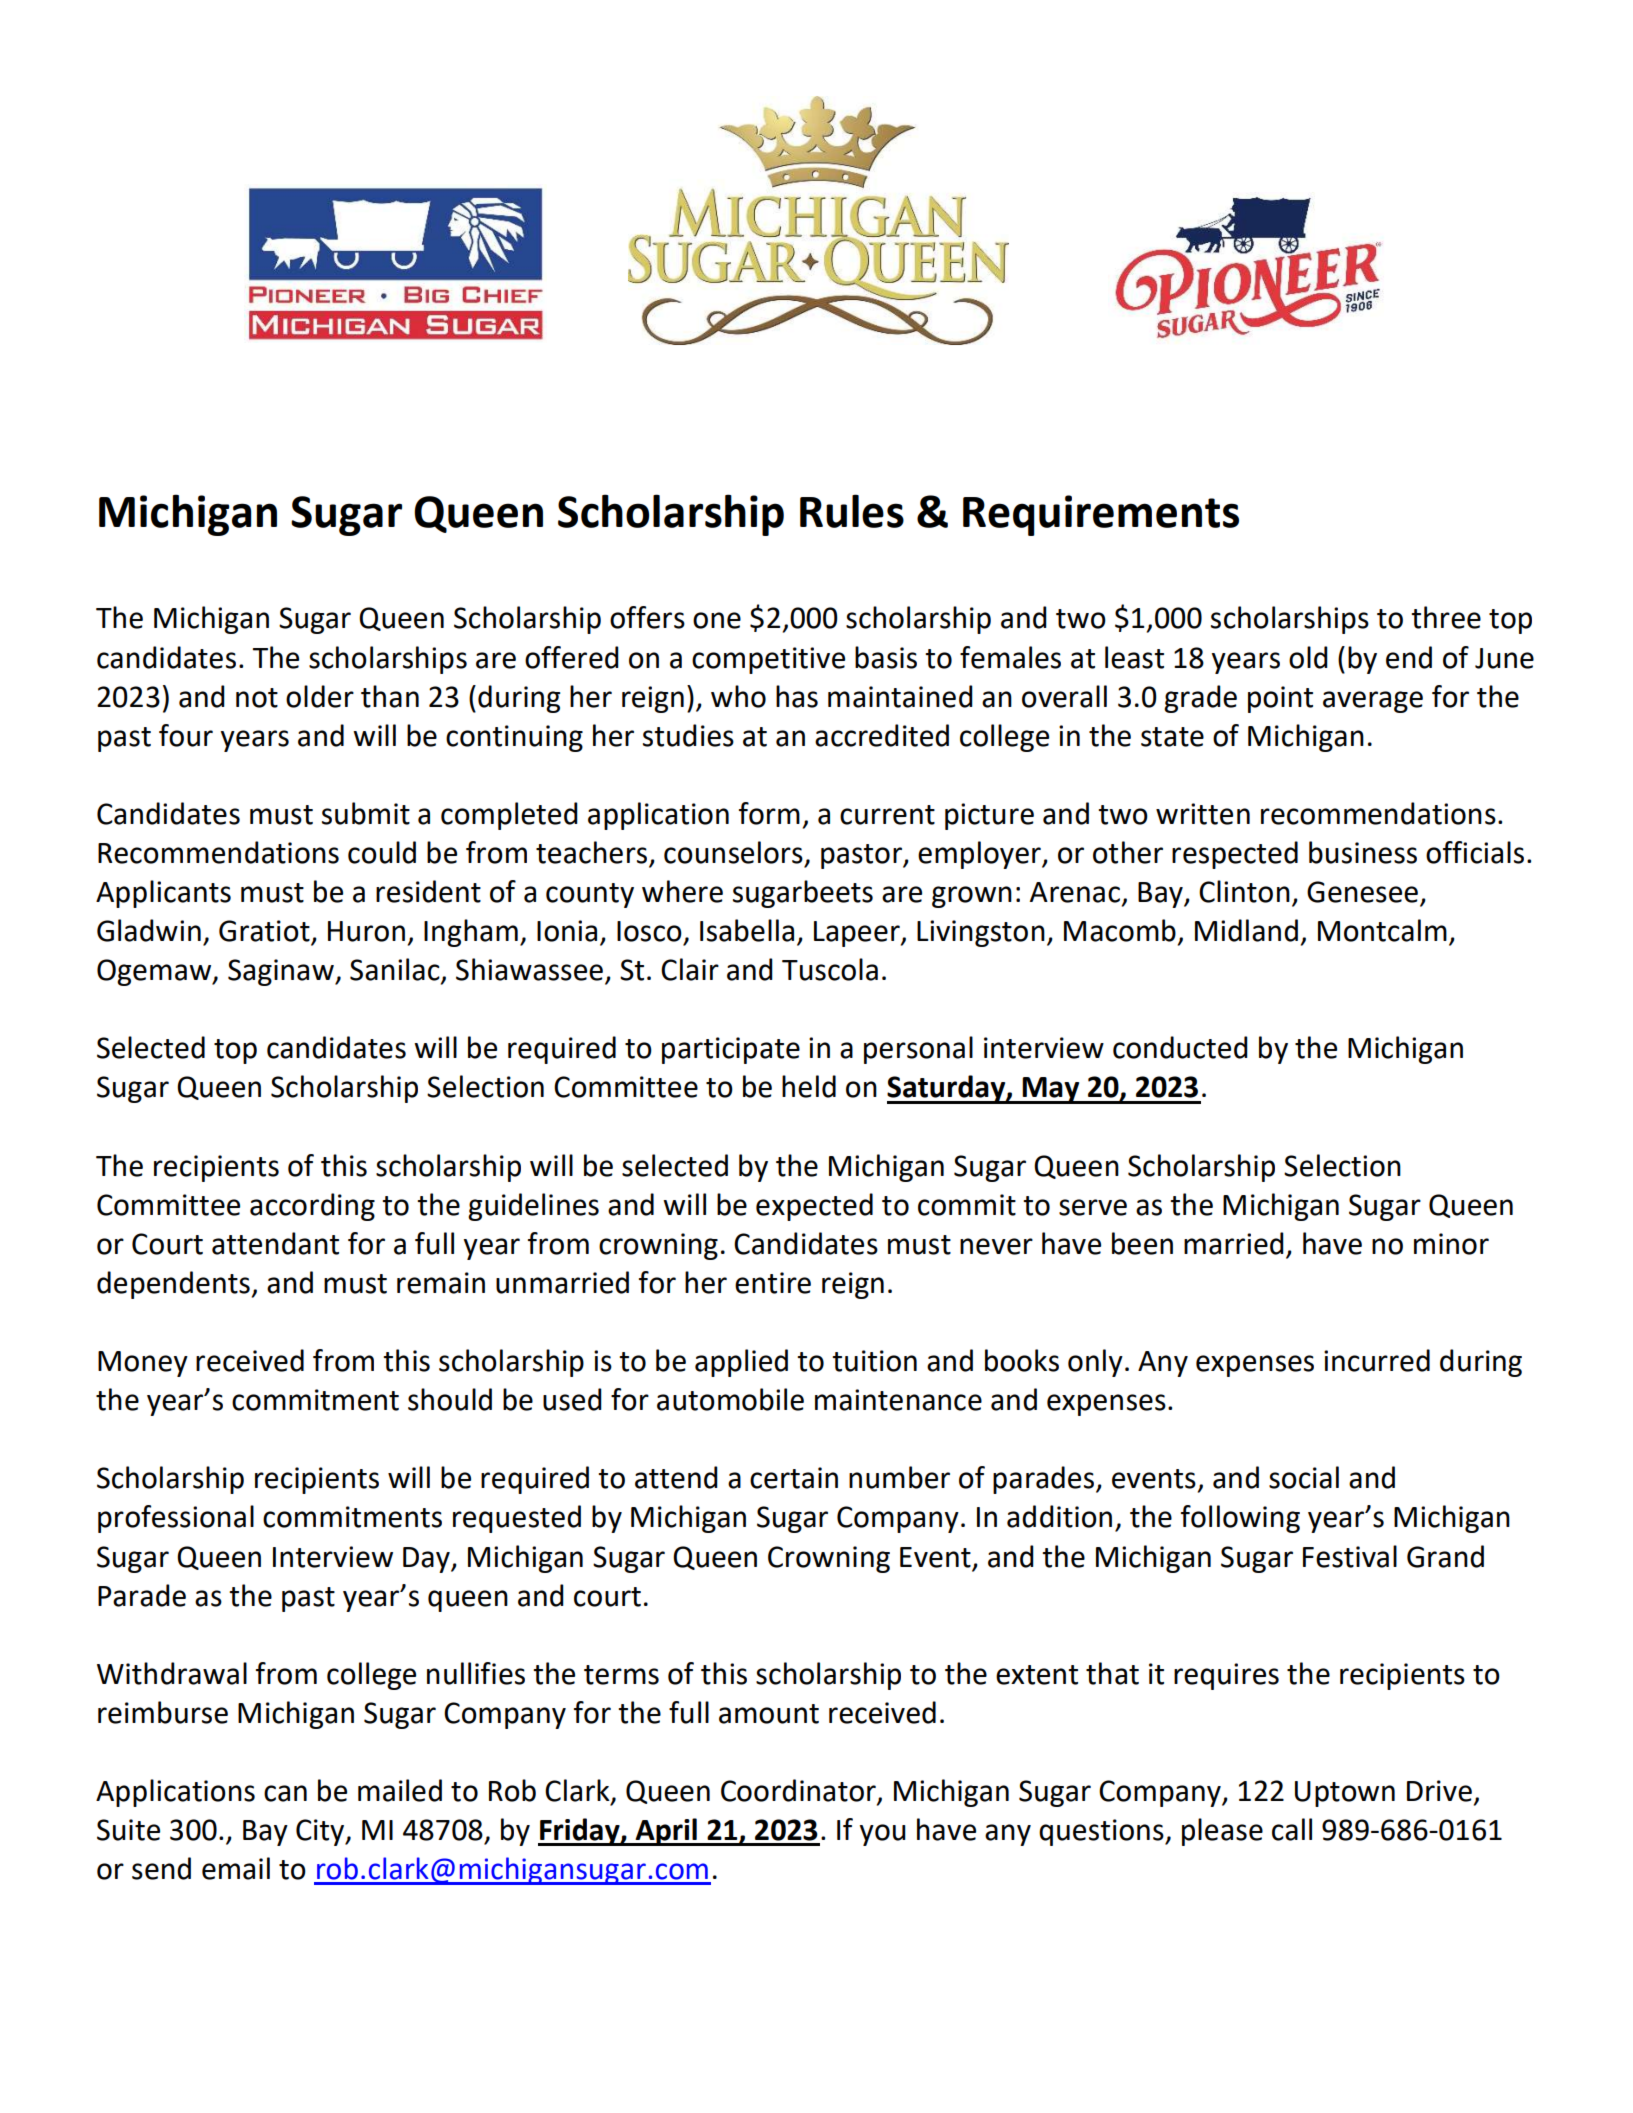 The image size is (1633, 2113). What do you see at coordinates (1446, 617) in the page?
I see `three` at bounding box center [1446, 617].
